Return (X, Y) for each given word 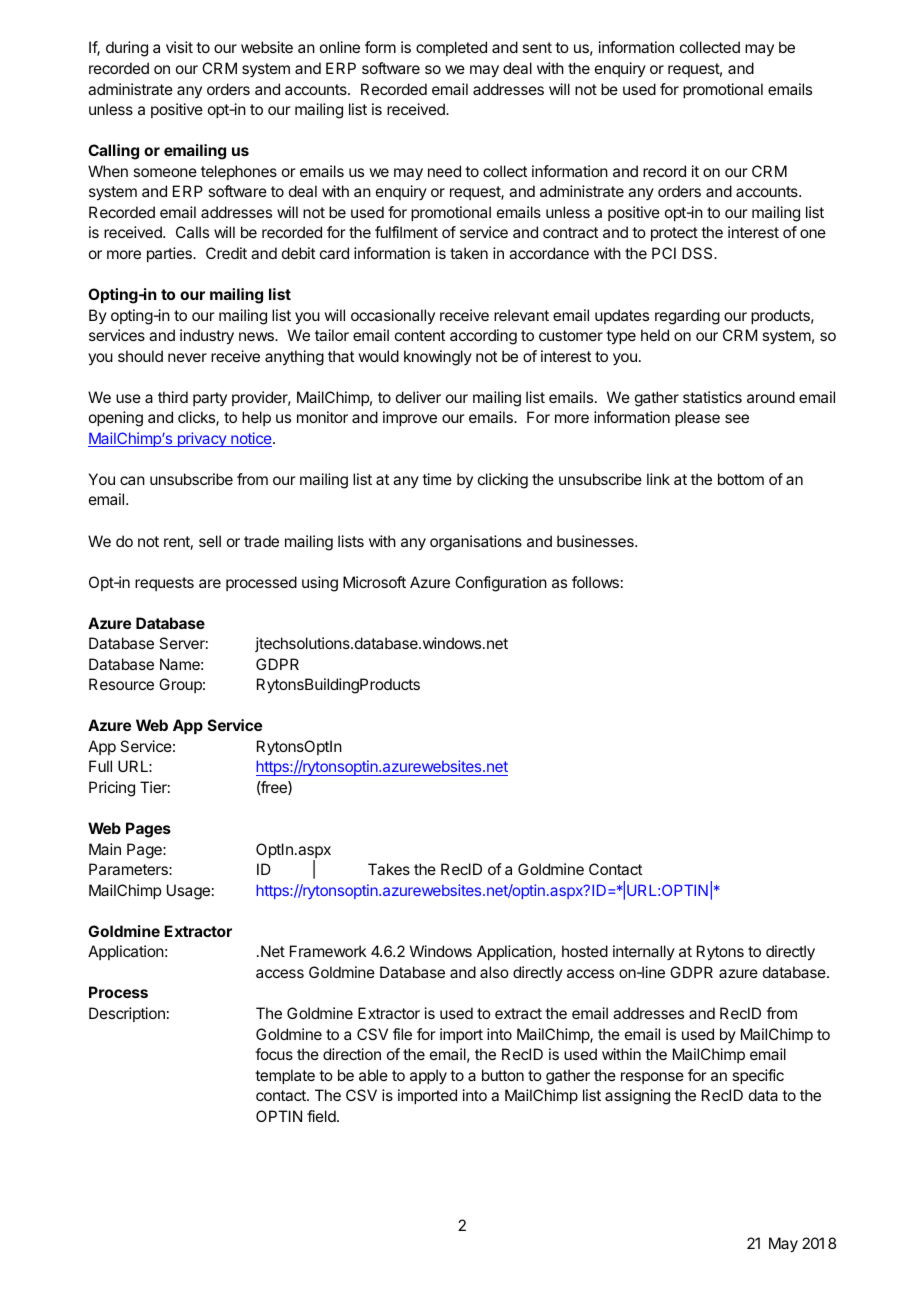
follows (595, 582)
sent (537, 47)
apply (428, 1077)
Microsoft (374, 582)
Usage (188, 892)
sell (210, 541)
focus (274, 1054)
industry (207, 337)
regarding (687, 317)
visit (179, 47)
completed (451, 48)
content (420, 335)
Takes (389, 869)
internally (644, 952)
